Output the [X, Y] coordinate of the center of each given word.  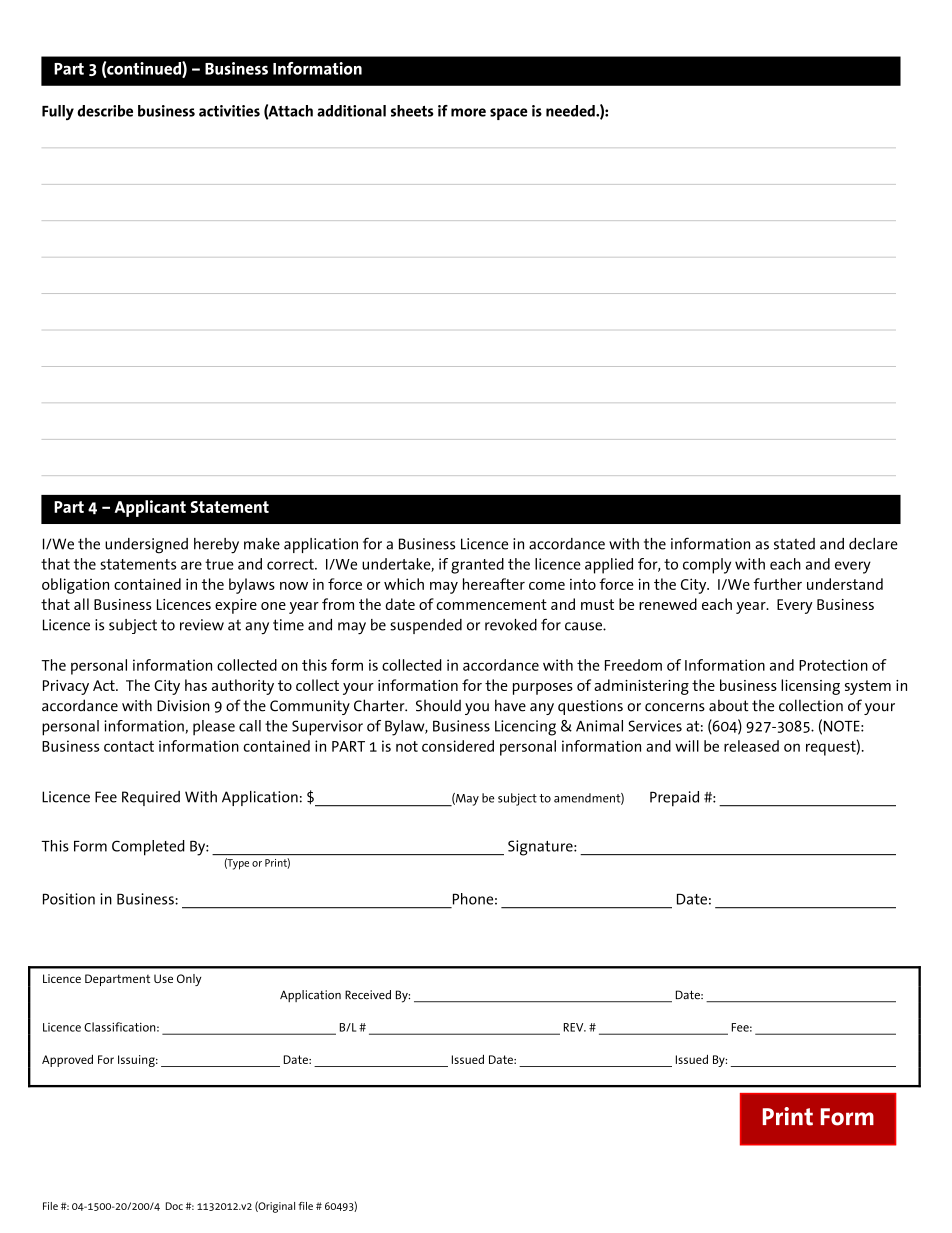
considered [458, 746]
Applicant [150, 508]
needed [571, 111]
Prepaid [674, 799]
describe [105, 111]
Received [368, 995]
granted [477, 566]
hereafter [494, 584]
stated [794, 544]
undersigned [146, 546]
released [751, 746]
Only [189, 980]
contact [129, 746]
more [468, 112]
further [777, 584]
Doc [174, 1206]
